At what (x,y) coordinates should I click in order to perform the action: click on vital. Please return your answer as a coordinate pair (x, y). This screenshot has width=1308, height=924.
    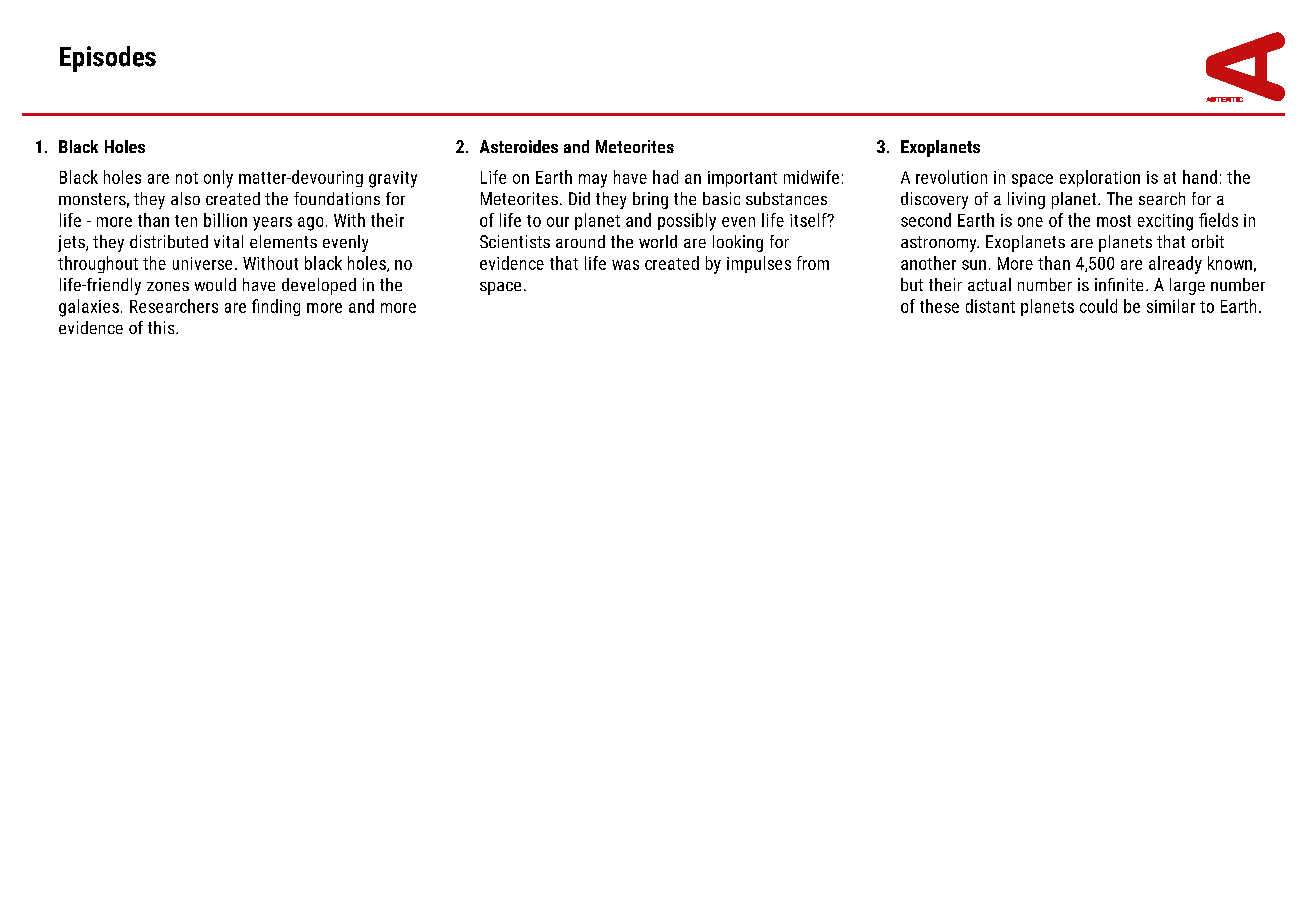
    Looking at the image, I should click on (228, 241).
